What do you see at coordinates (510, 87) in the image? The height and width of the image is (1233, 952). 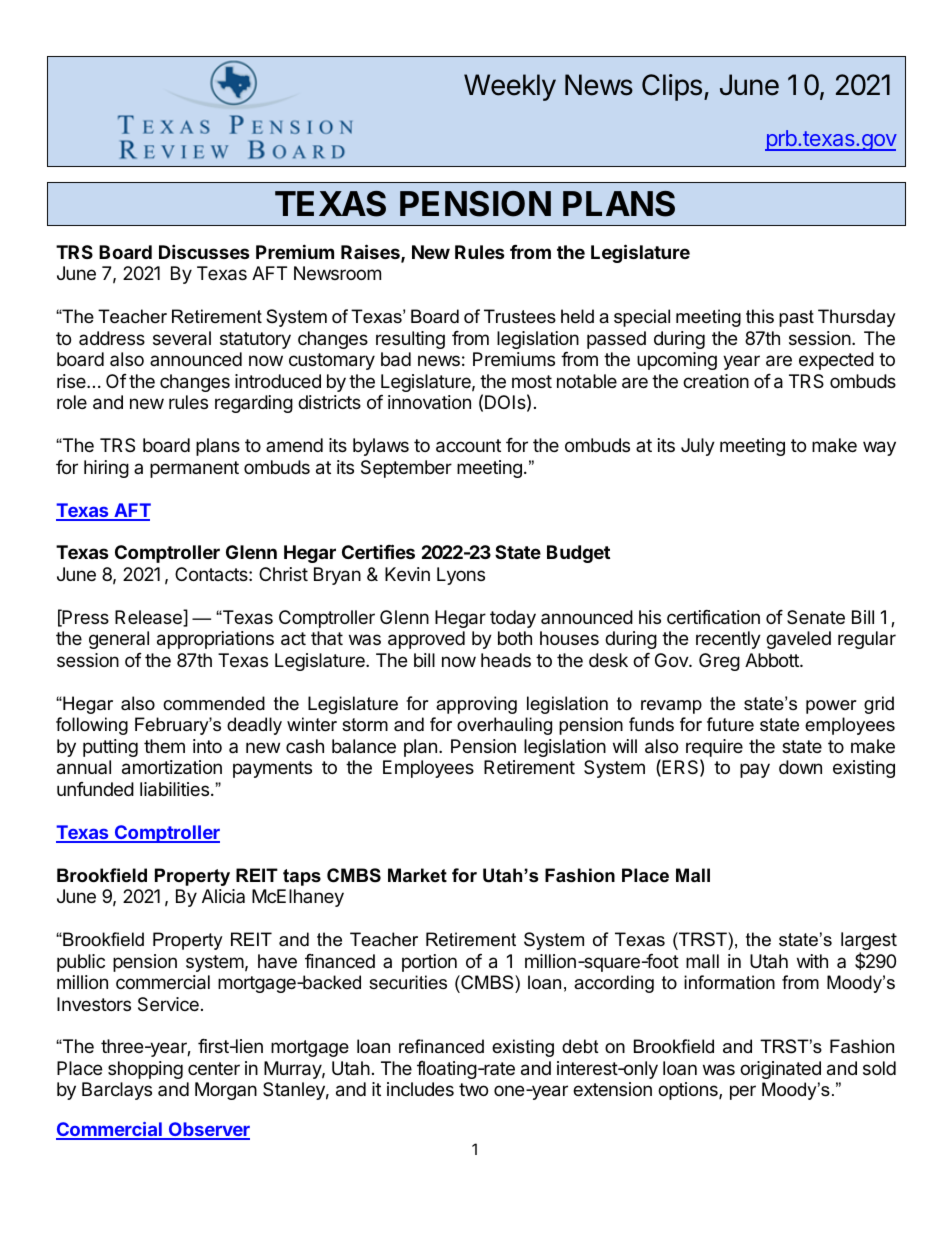 I see `Weekly` at bounding box center [510, 87].
